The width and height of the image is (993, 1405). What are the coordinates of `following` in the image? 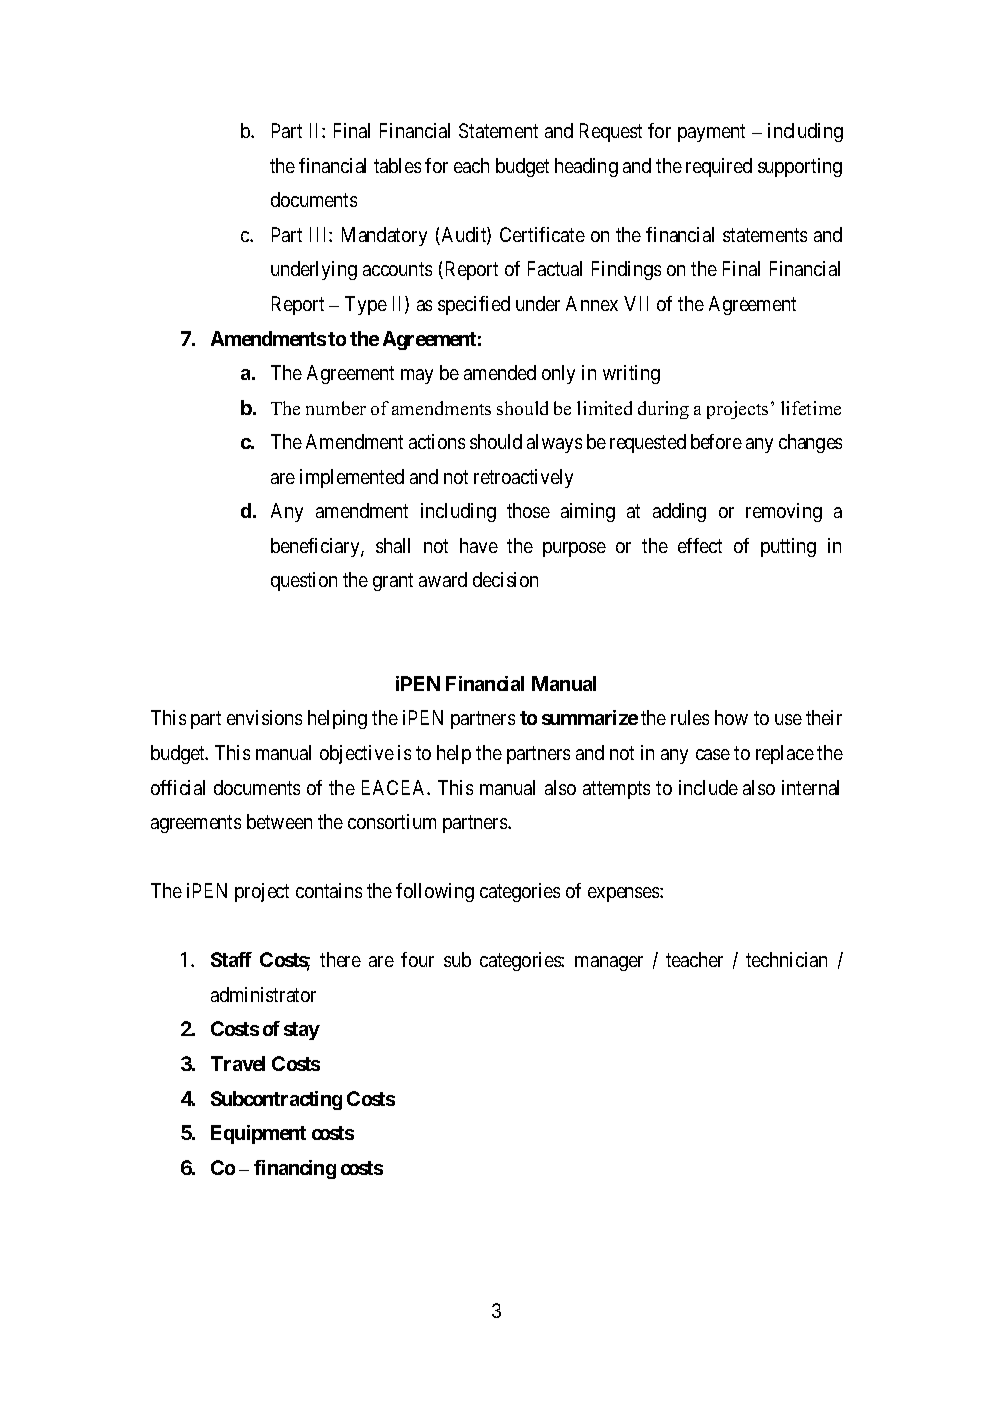 It's located at (435, 892).
